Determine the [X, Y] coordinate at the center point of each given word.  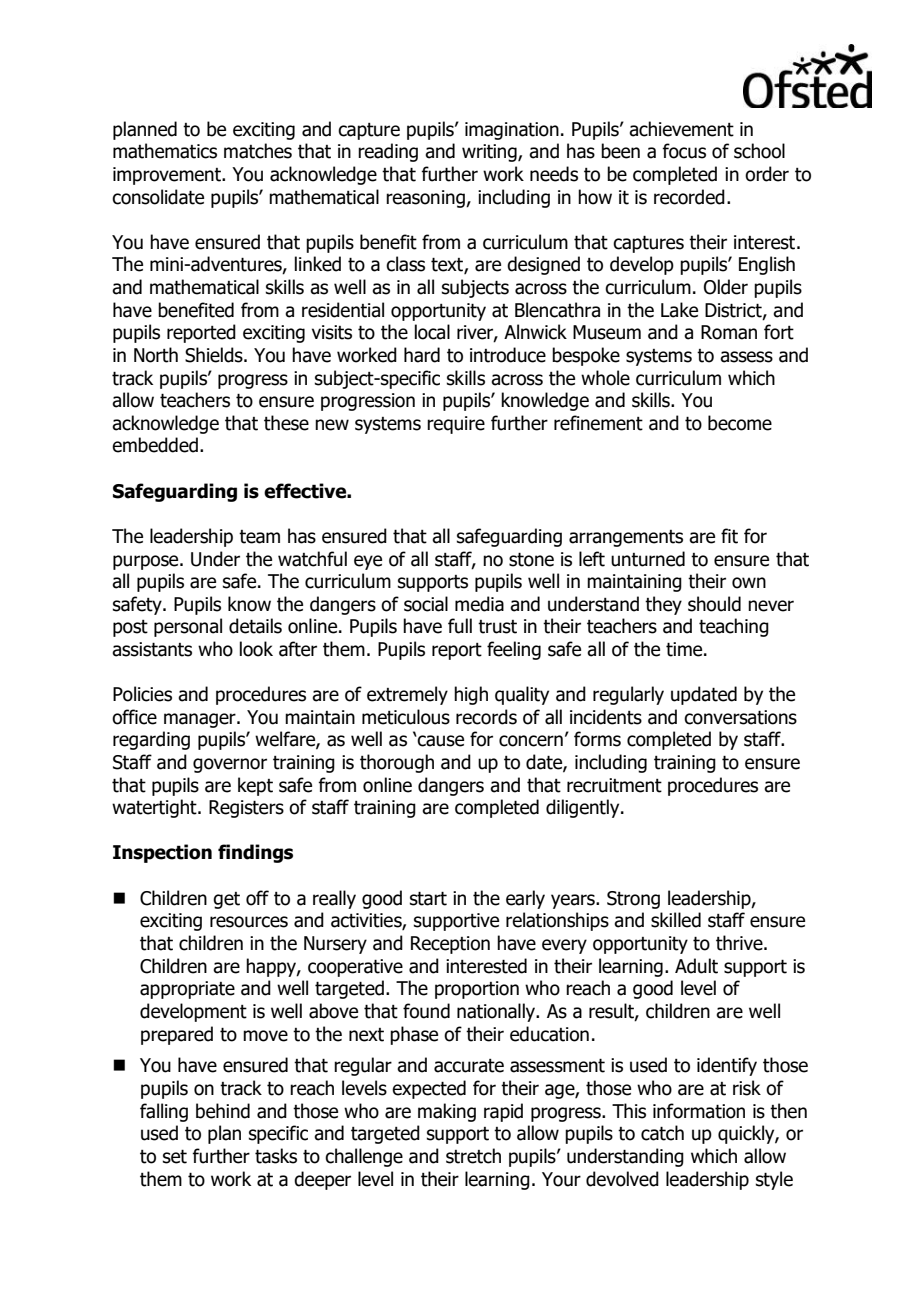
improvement [168, 176]
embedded [155, 445]
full [460, 626]
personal [188, 627]
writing [490, 153]
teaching [734, 627]
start [428, 898]
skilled [676, 920]
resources [249, 922]
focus [684, 151]
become [740, 423]
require [456, 425]
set [175, 1156]
